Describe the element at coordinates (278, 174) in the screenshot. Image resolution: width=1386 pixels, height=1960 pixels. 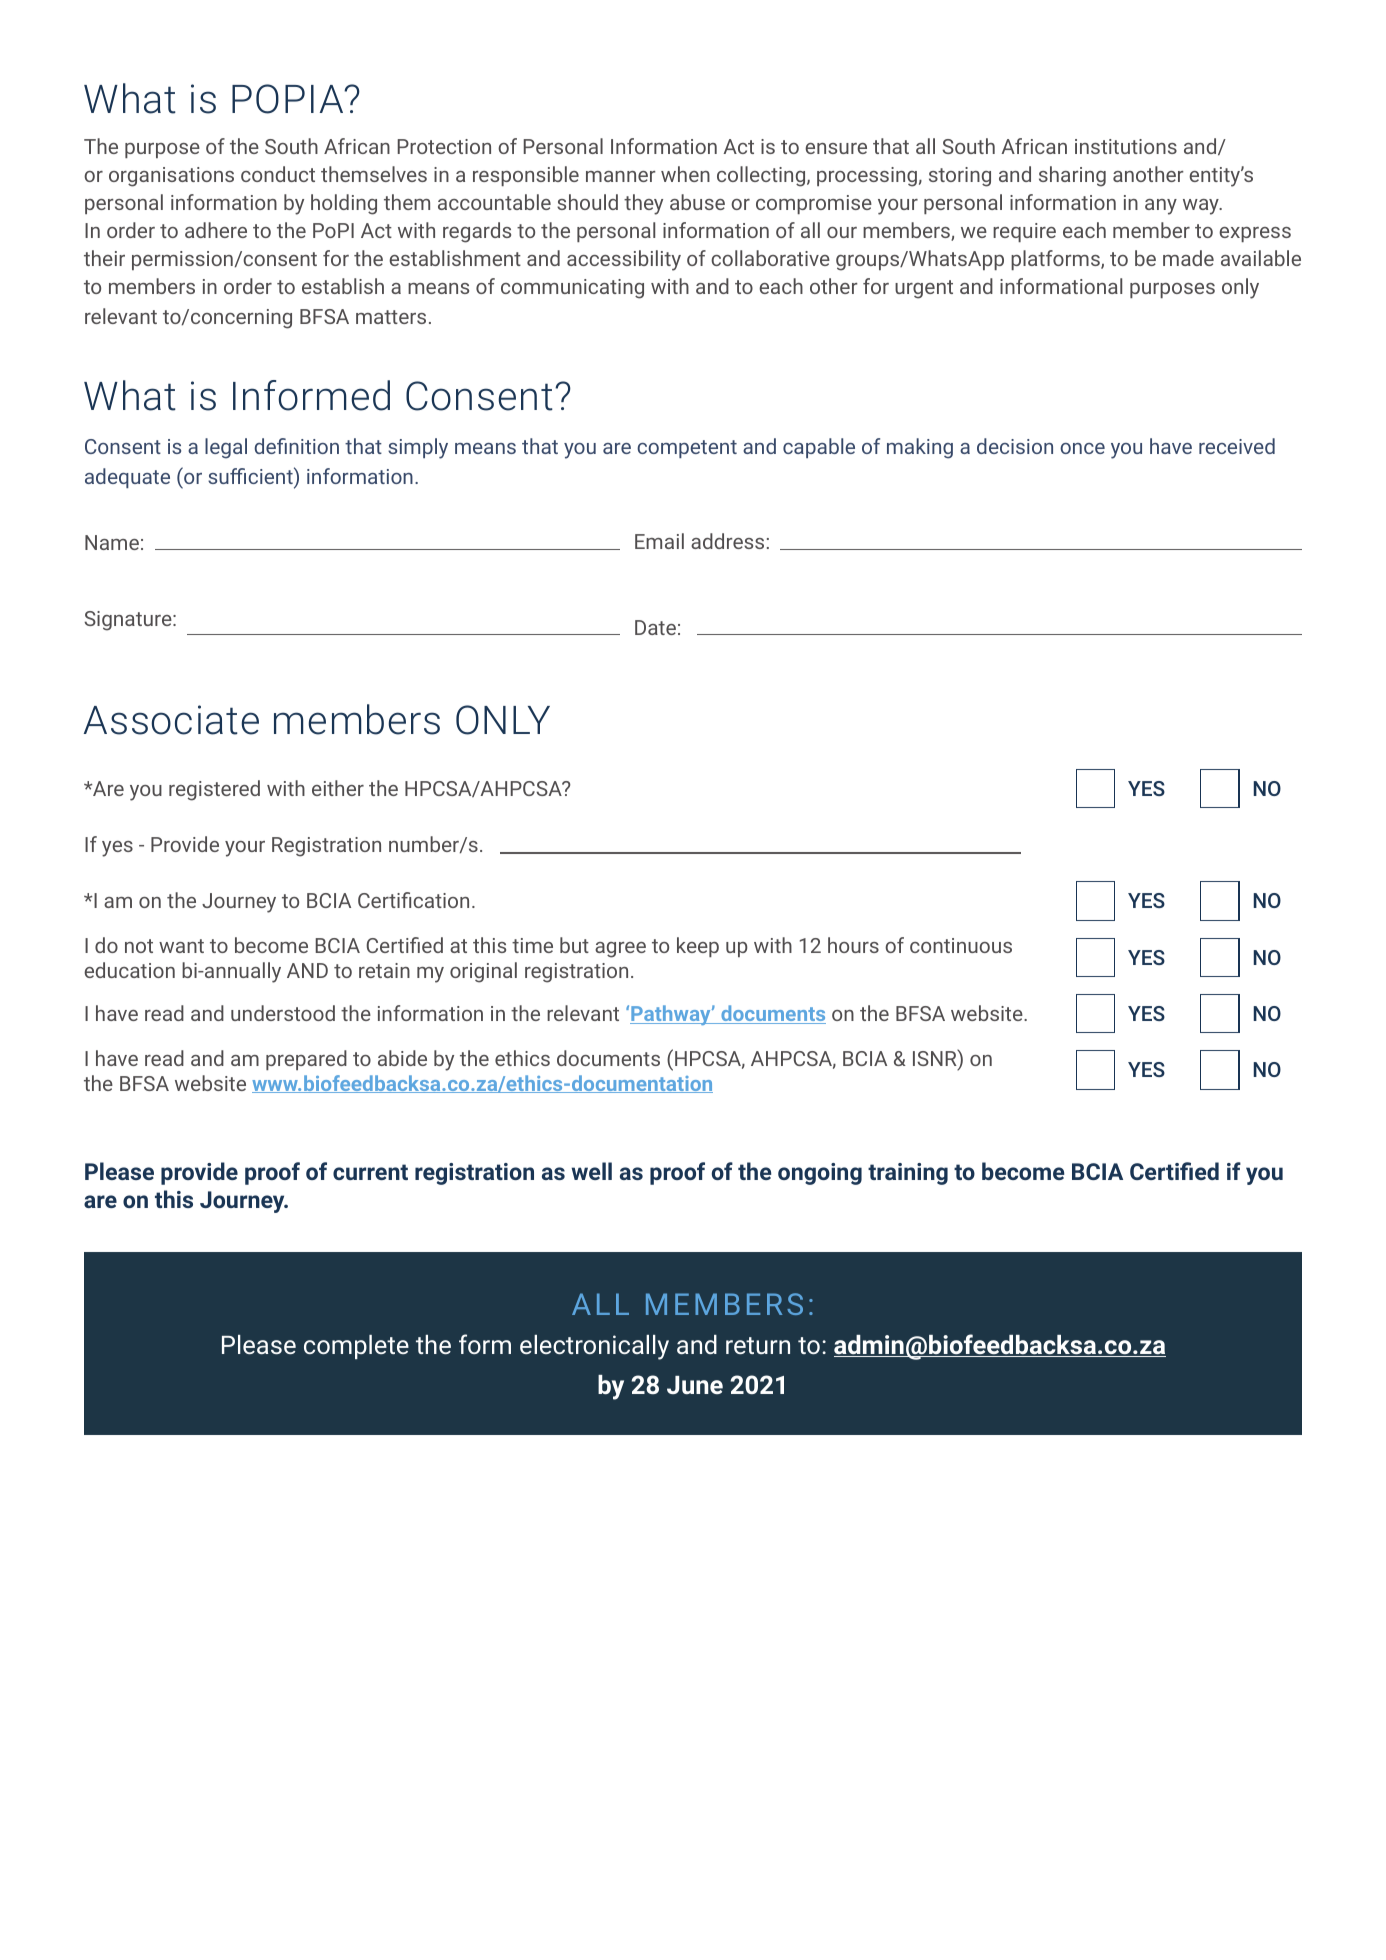
I see `conduct` at that location.
